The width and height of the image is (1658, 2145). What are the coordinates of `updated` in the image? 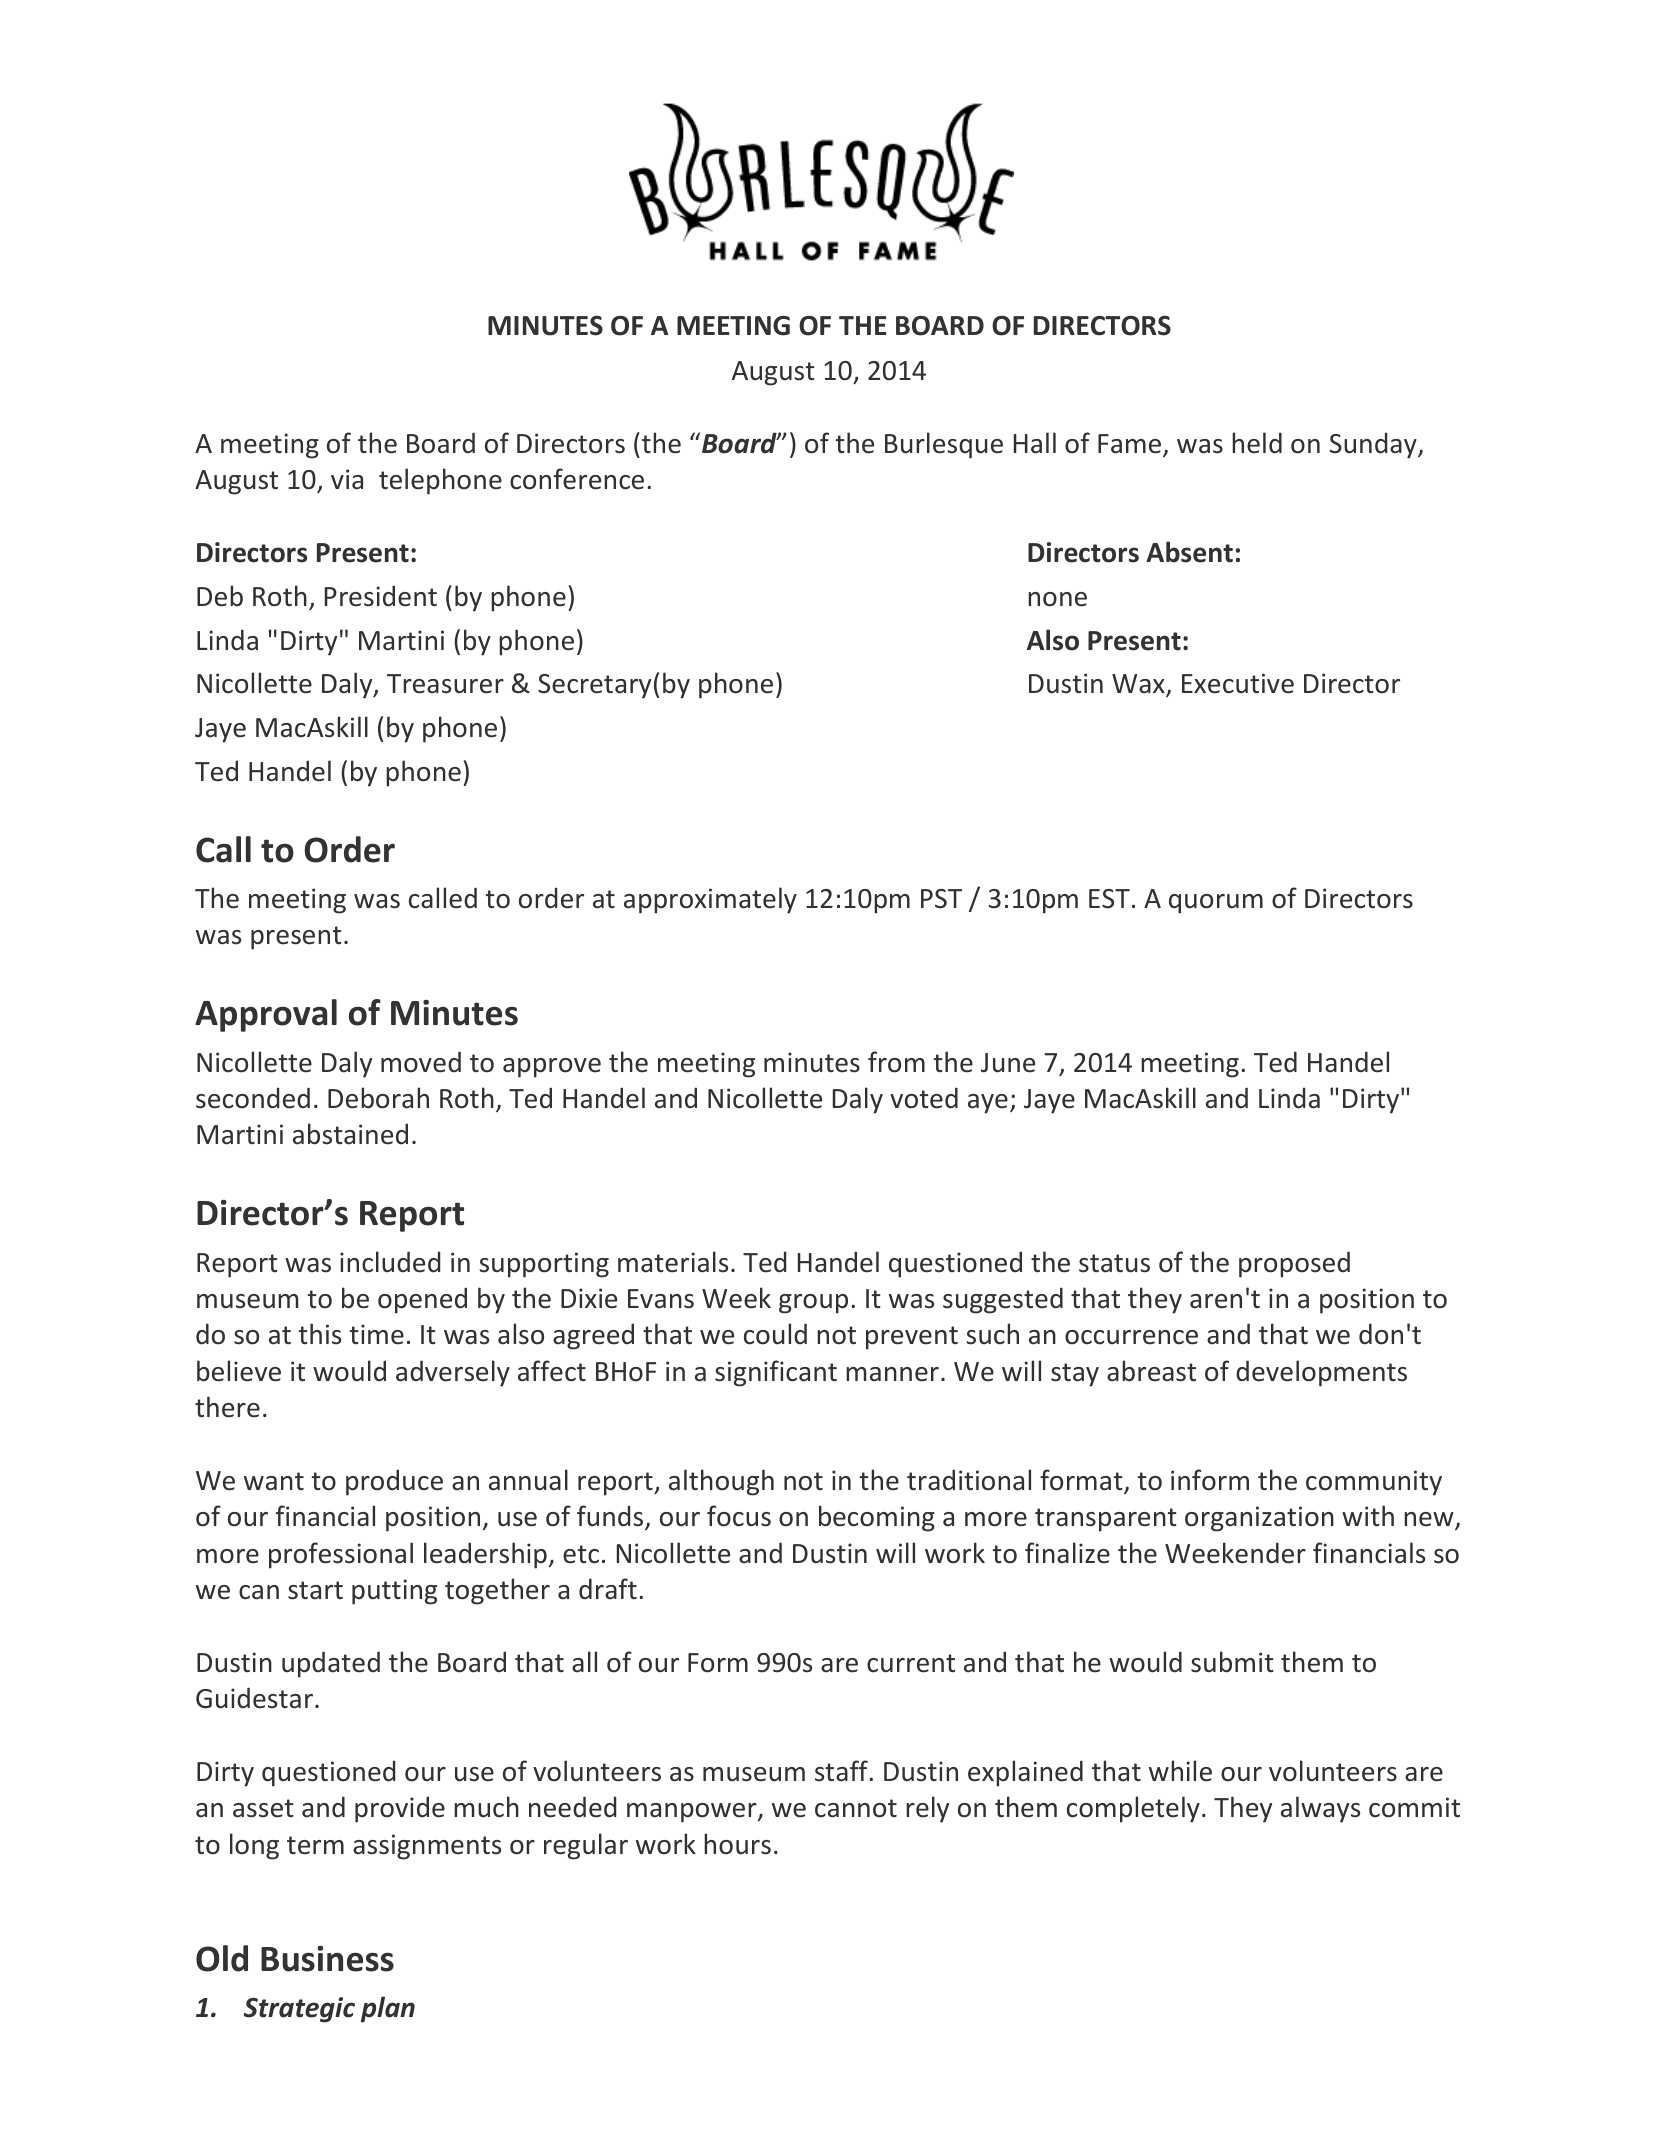 It's located at (331, 1664).
